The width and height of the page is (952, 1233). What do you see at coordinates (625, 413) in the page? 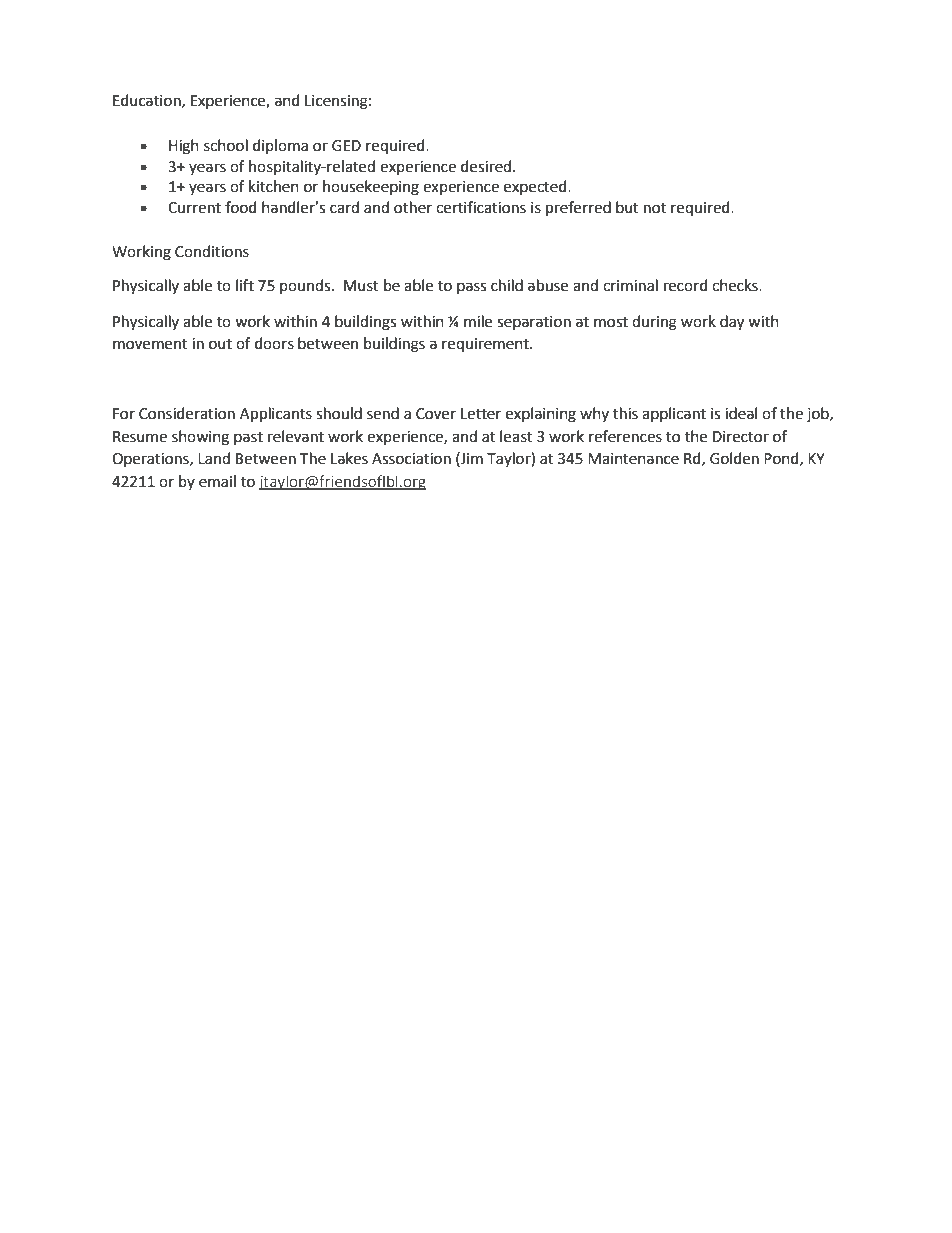
I see `this` at bounding box center [625, 413].
